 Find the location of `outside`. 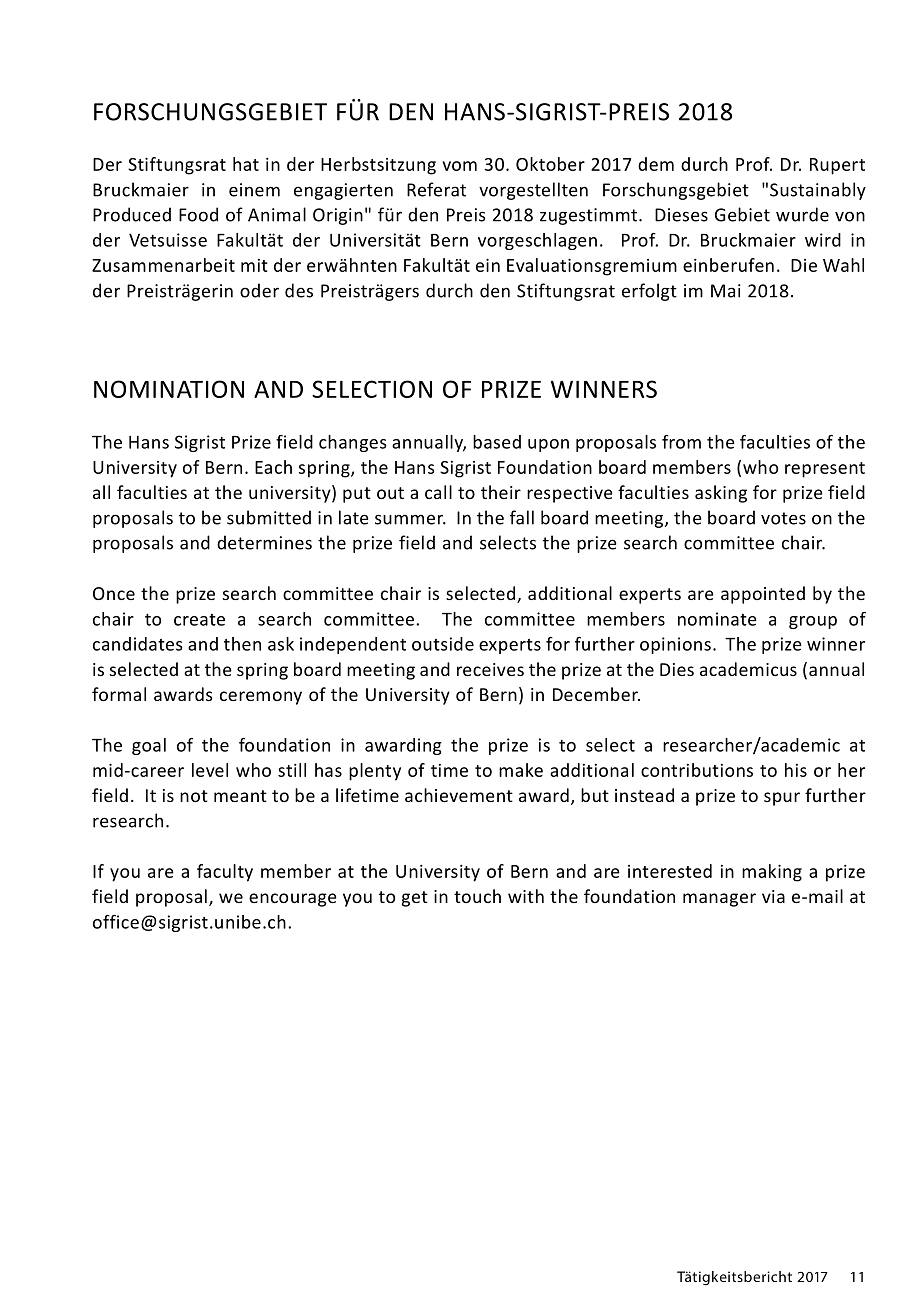

outside is located at coordinates (443, 644).
